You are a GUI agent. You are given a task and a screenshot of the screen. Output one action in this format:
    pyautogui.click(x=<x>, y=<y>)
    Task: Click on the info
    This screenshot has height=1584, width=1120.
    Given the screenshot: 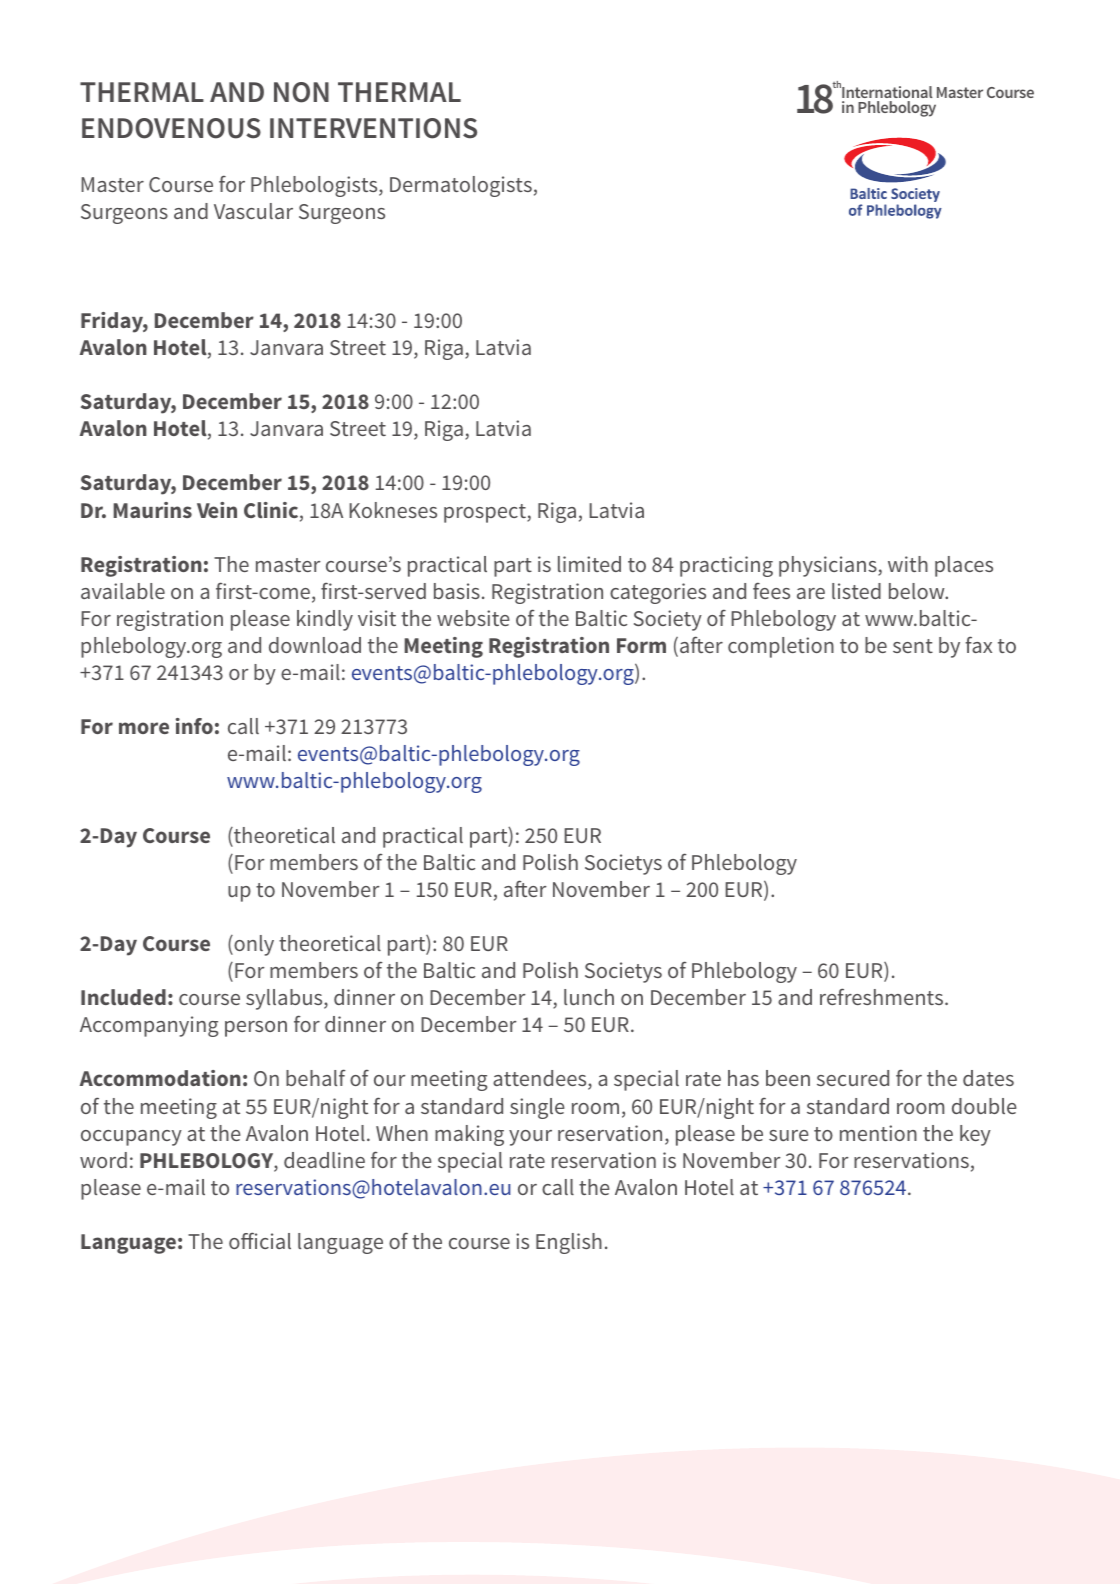 What is the action you would take?
    pyautogui.click(x=194, y=726)
